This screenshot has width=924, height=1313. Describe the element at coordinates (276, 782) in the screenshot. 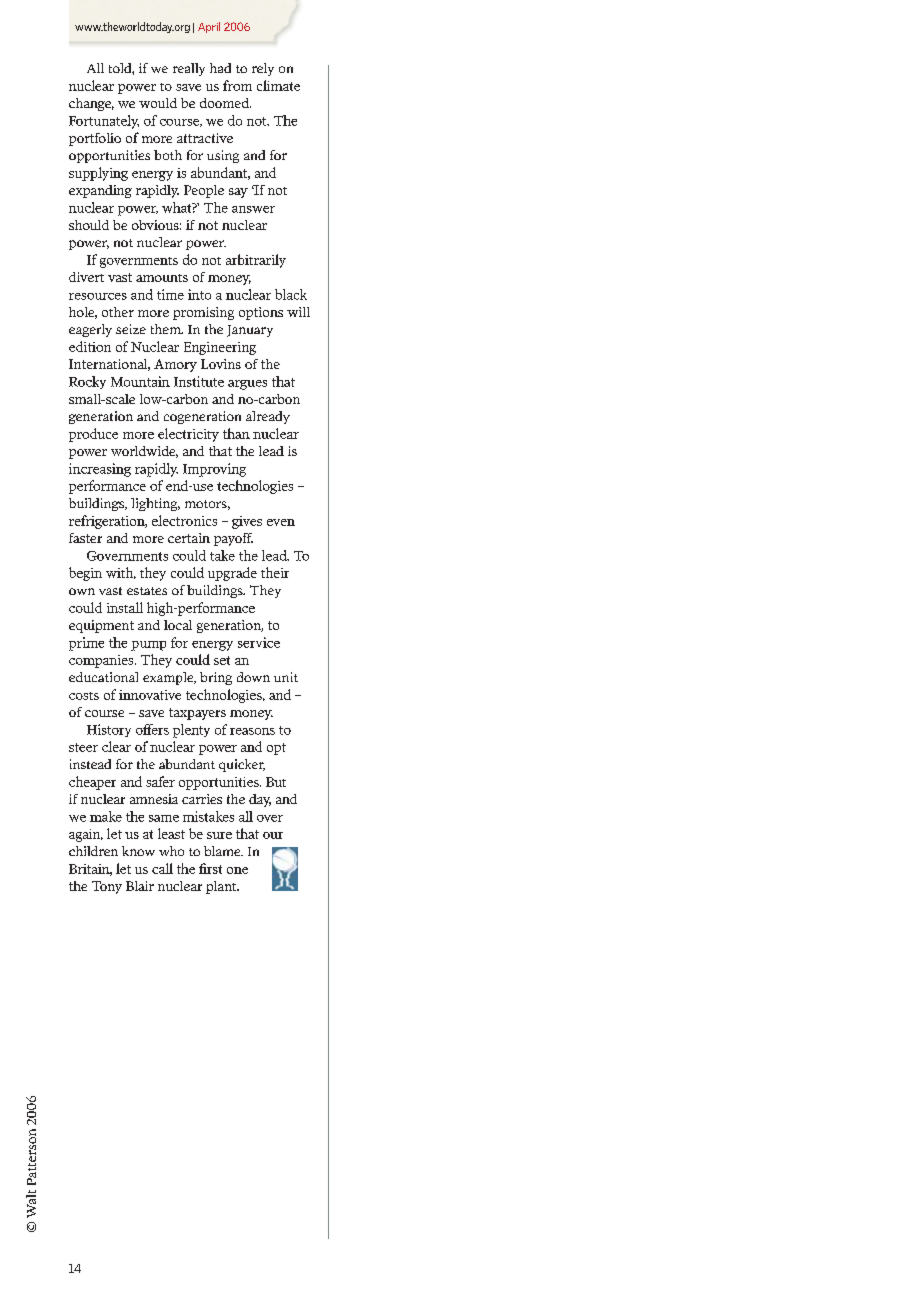

I see `But` at that location.
